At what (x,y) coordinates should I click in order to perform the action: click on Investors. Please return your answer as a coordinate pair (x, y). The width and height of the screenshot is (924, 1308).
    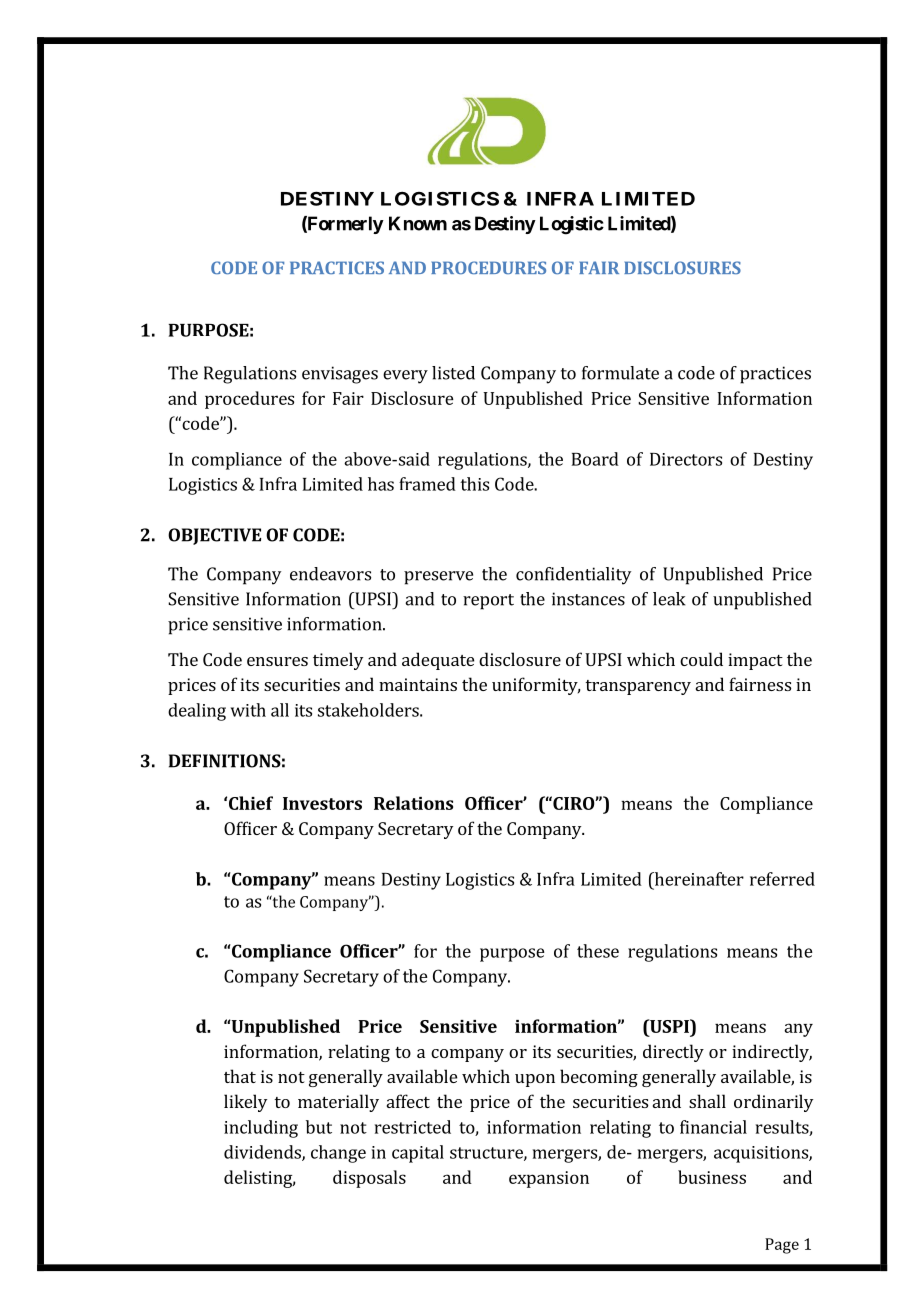
    Looking at the image, I should click on (322, 803).
